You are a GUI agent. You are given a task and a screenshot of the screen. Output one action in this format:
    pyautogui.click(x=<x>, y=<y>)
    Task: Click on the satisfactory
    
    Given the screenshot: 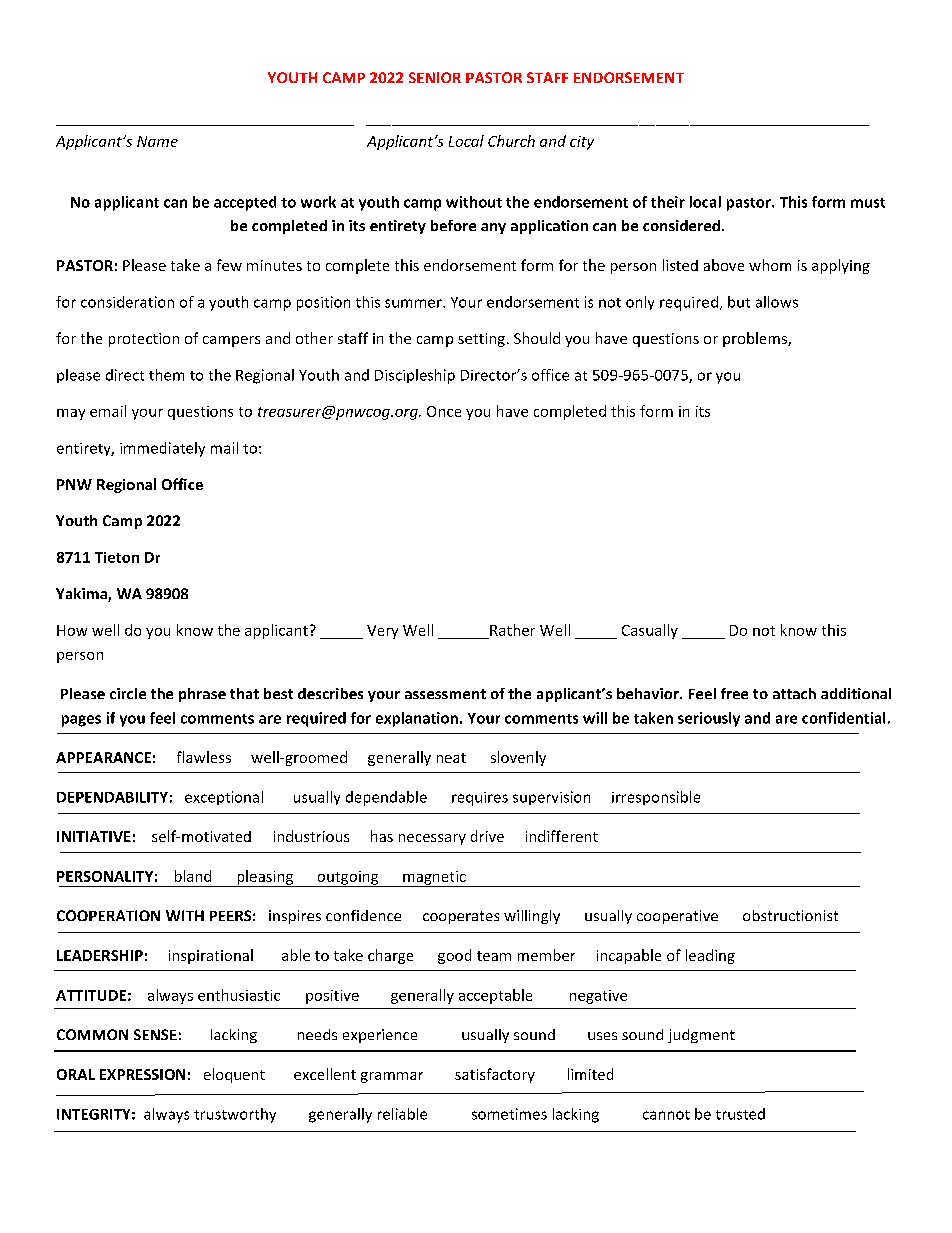 What is the action you would take?
    pyautogui.click(x=495, y=1075)
